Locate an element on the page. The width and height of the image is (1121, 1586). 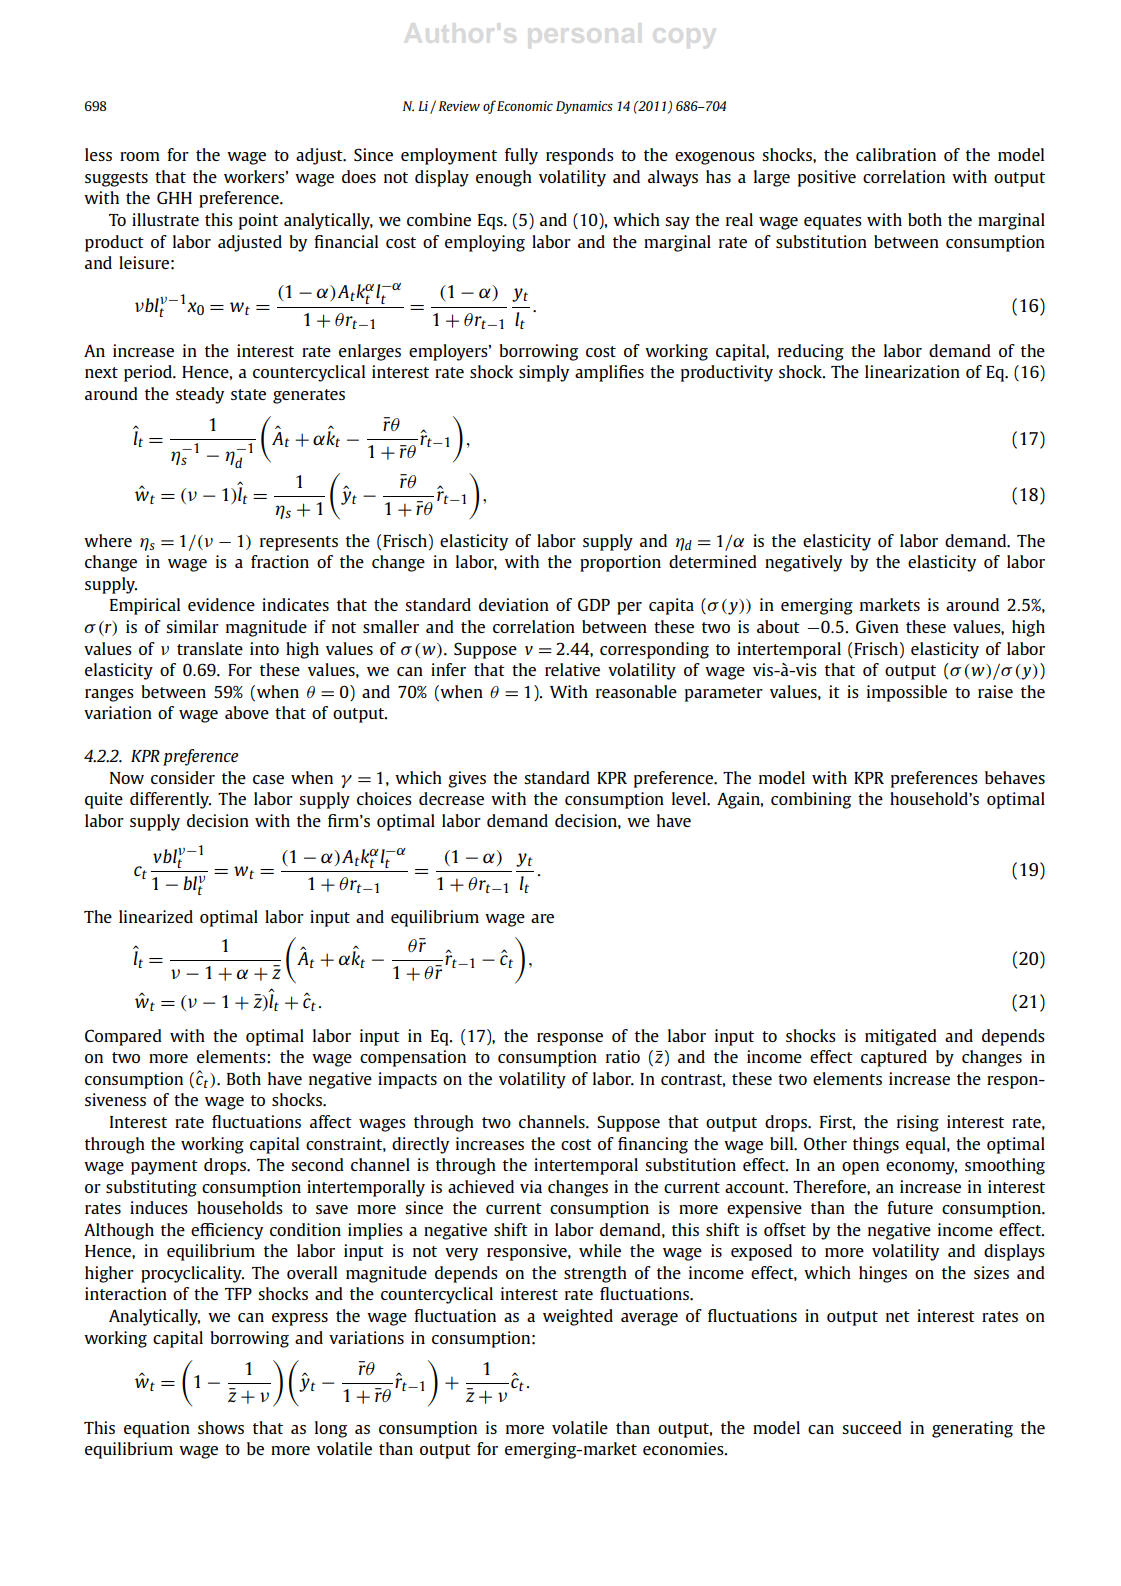
shows is located at coordinates (221, 1427).
